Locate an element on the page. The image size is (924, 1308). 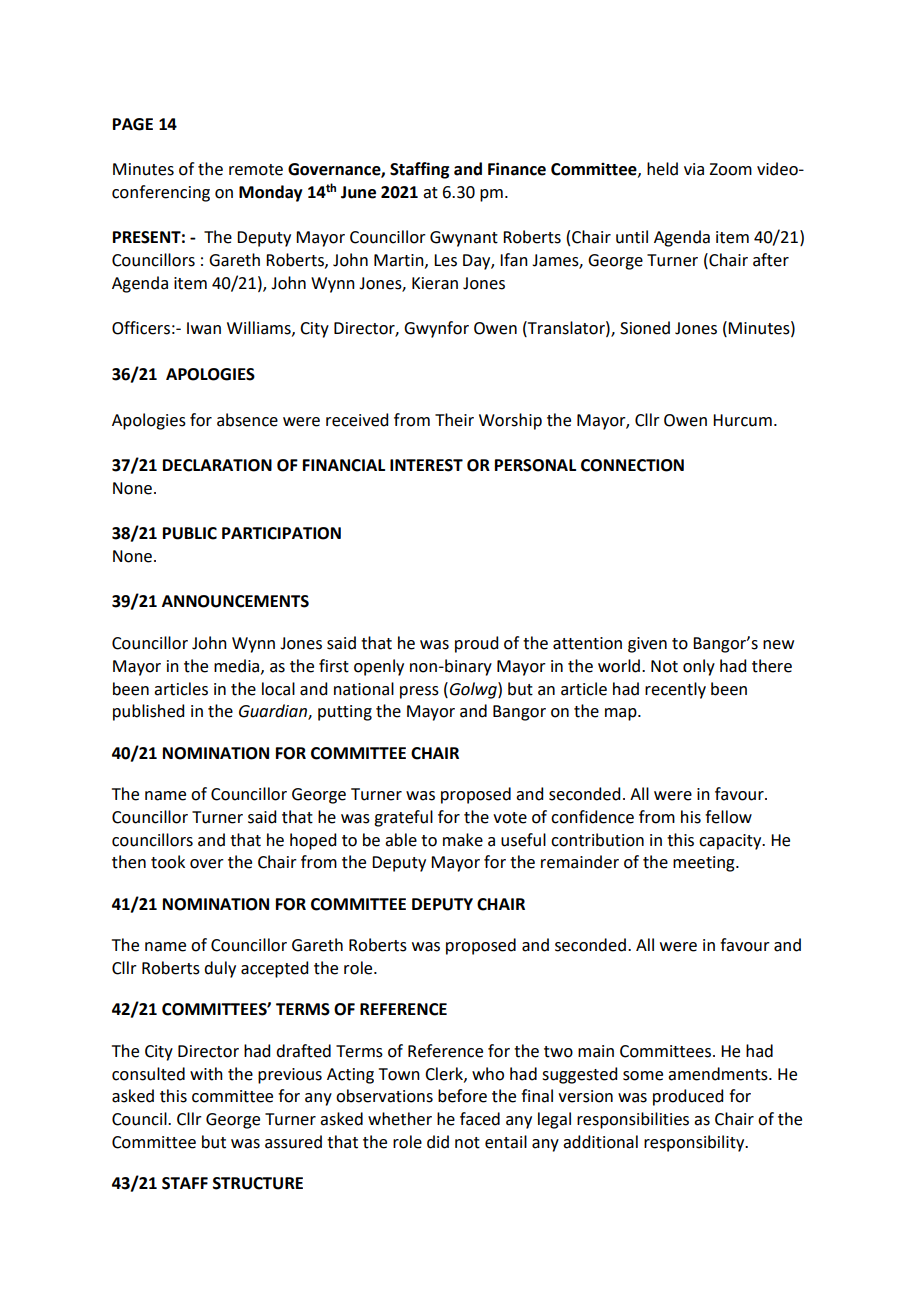
remote is located at coordinates (256, 170).
